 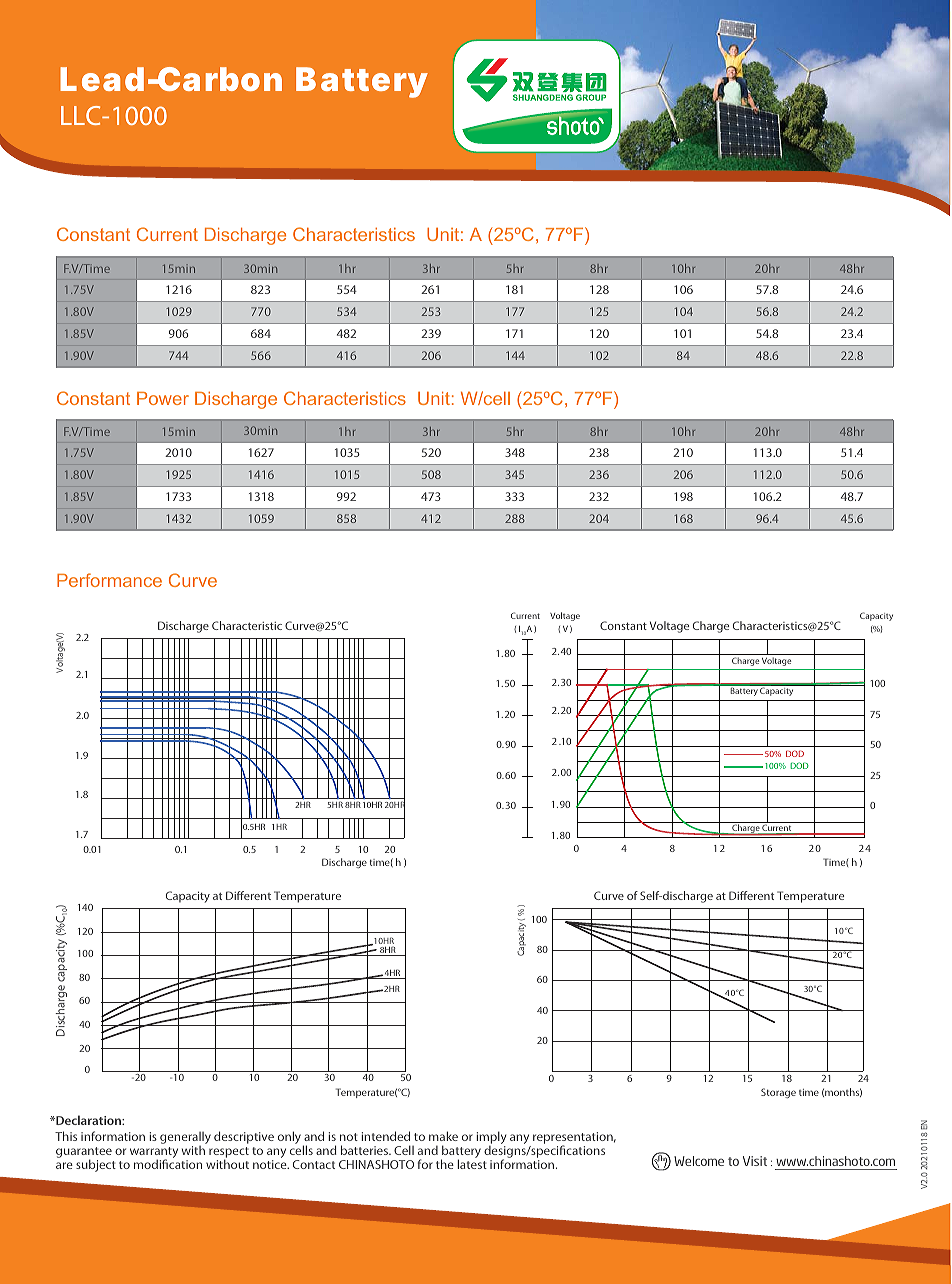 What do you see at coordinates (154, 1153) in the page?
I see `warranty` at bounding box center [154, 1153].
